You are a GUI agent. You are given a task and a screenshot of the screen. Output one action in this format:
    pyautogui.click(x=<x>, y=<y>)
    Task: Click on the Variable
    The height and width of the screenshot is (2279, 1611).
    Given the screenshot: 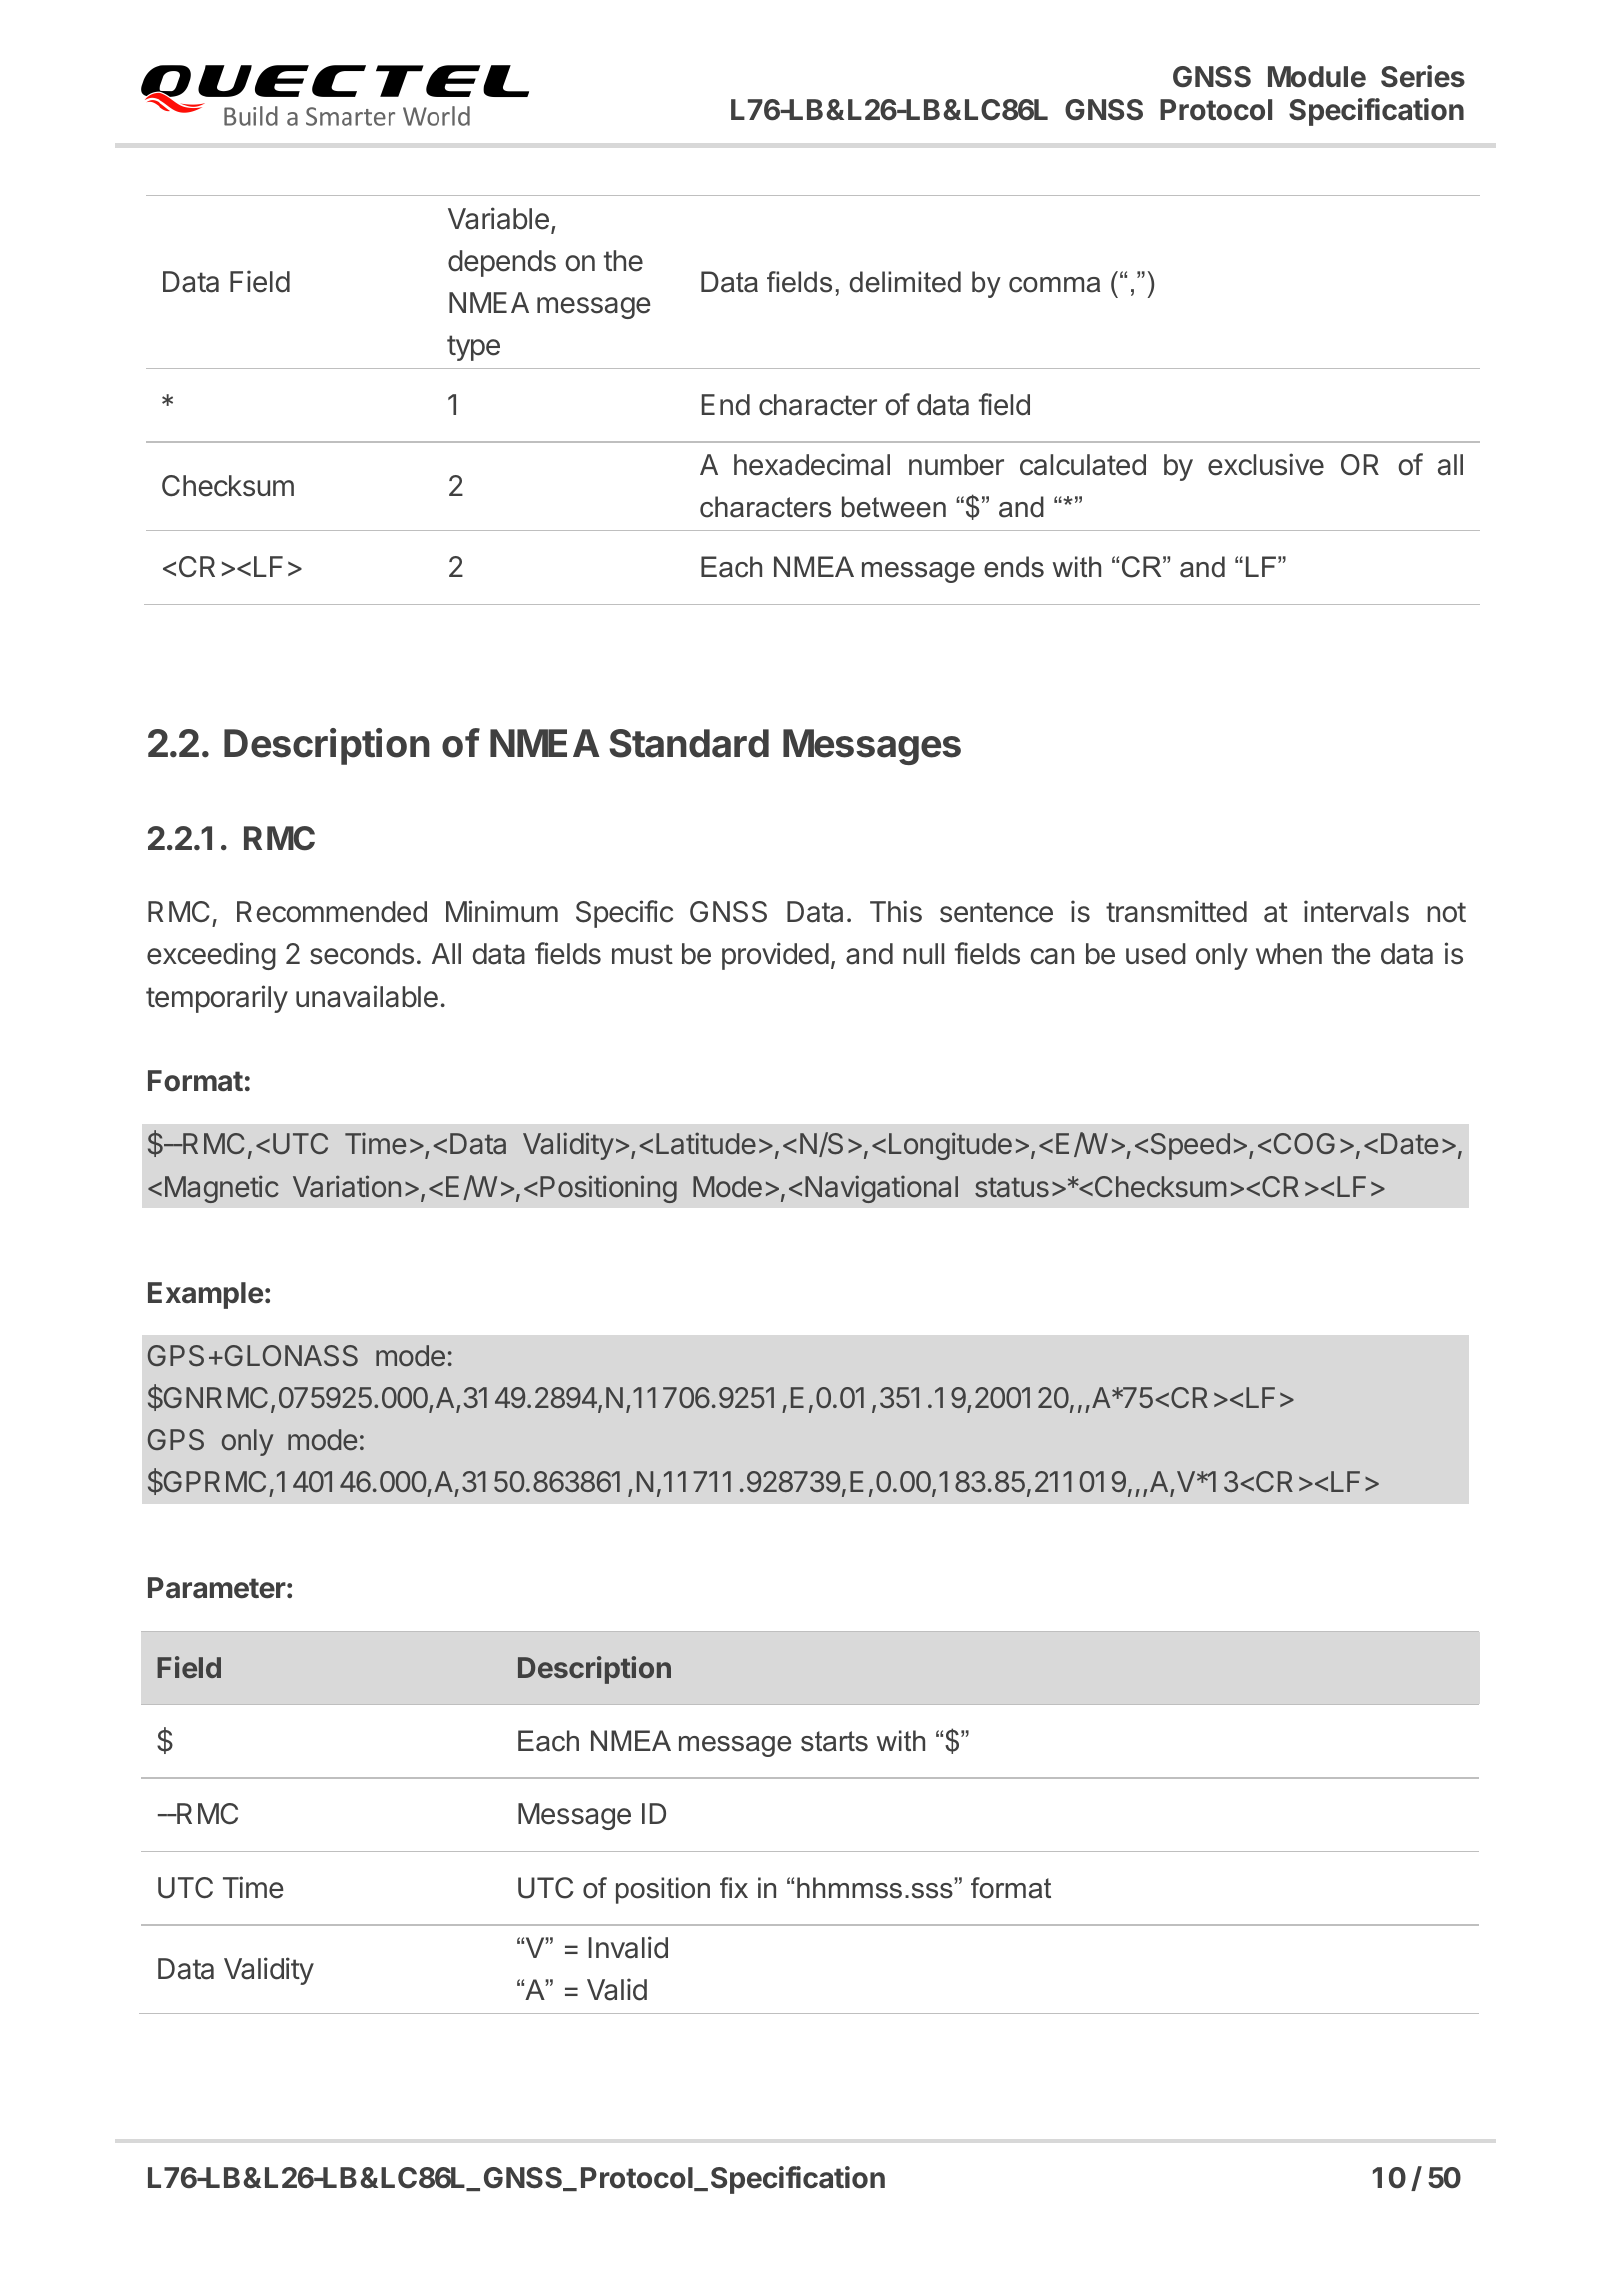 What is the action you would take?
    pyautogui.click(x=498, y=218)
